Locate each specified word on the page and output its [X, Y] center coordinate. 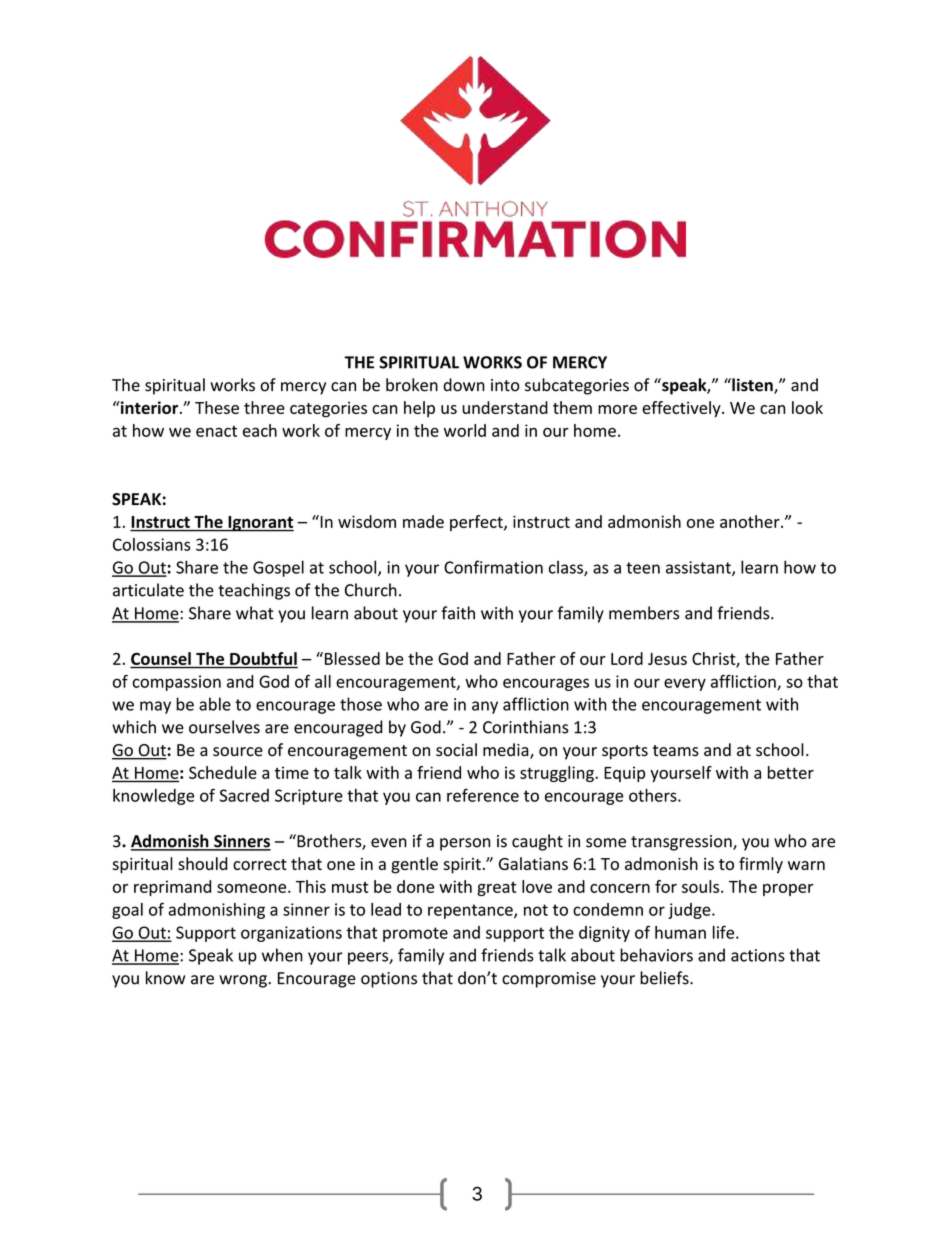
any [485, 707]
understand [505, 407]
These [217, 407]
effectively [682, 409]
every [685, 684]
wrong [244, 981]
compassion [176, 683]
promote [415, 934]
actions [758, 955]
